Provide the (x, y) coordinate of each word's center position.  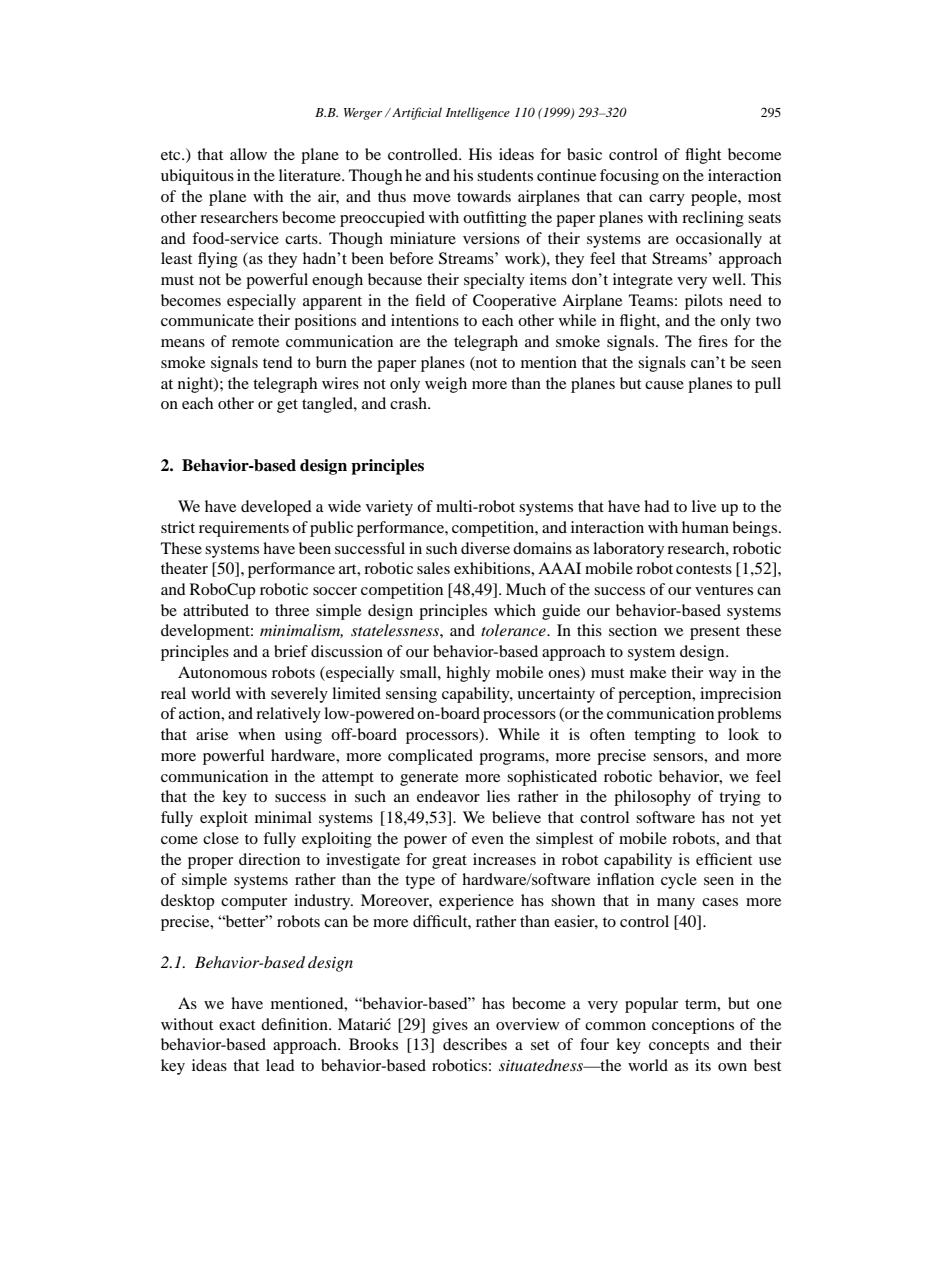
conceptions (693, 1026)
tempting (665, 736)
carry (667, 200)
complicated (430, 757)
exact (237, 1025)
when (256, 734)
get (287, 406)
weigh (446, 385)
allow (248, 154)
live (704, 506)
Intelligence (478, 113)
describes (475, 1044)
